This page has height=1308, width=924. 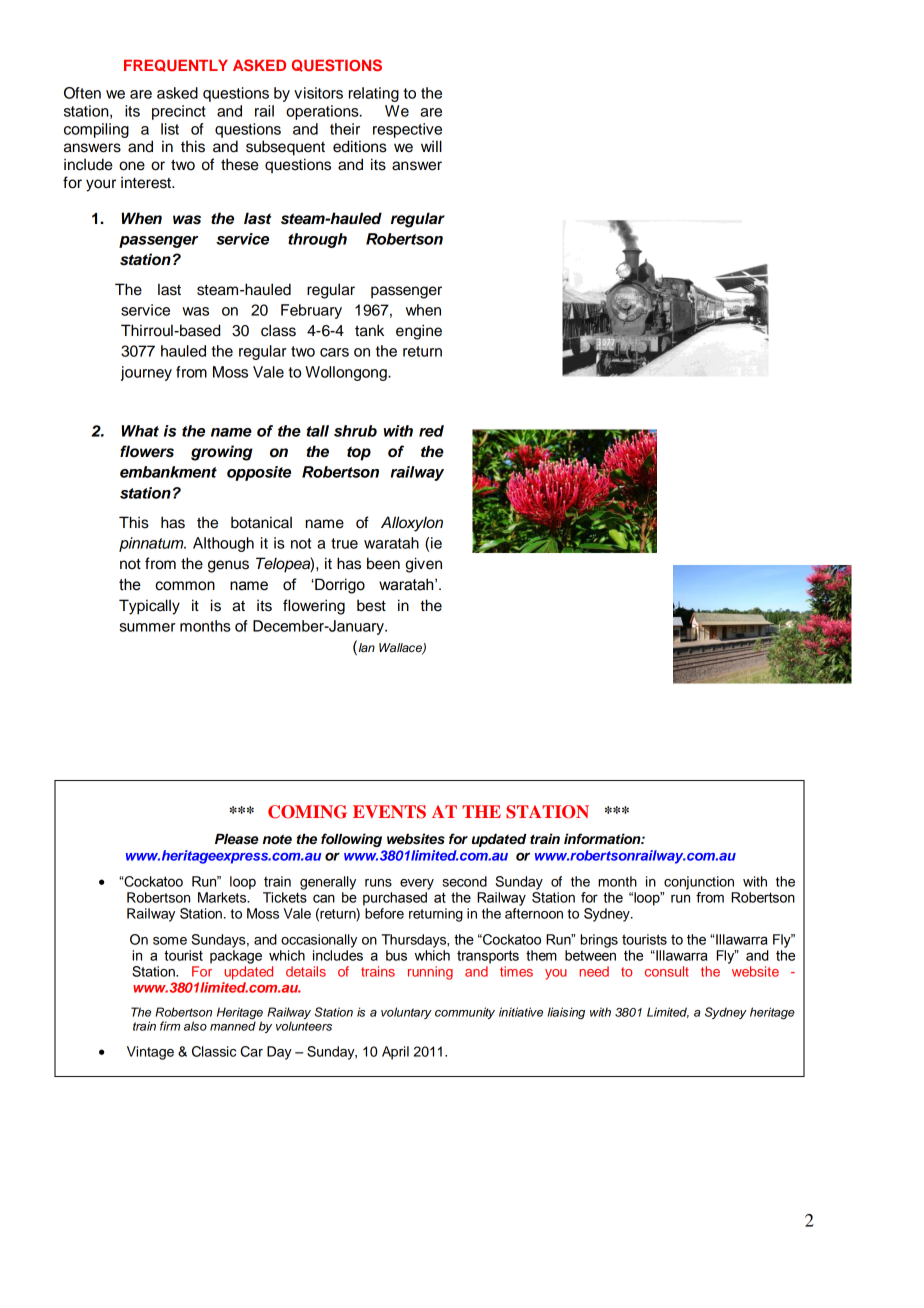 What do you see at coordinates (170, 1026) in the page?
I see `firm` at bounding box center [170, 1026].
